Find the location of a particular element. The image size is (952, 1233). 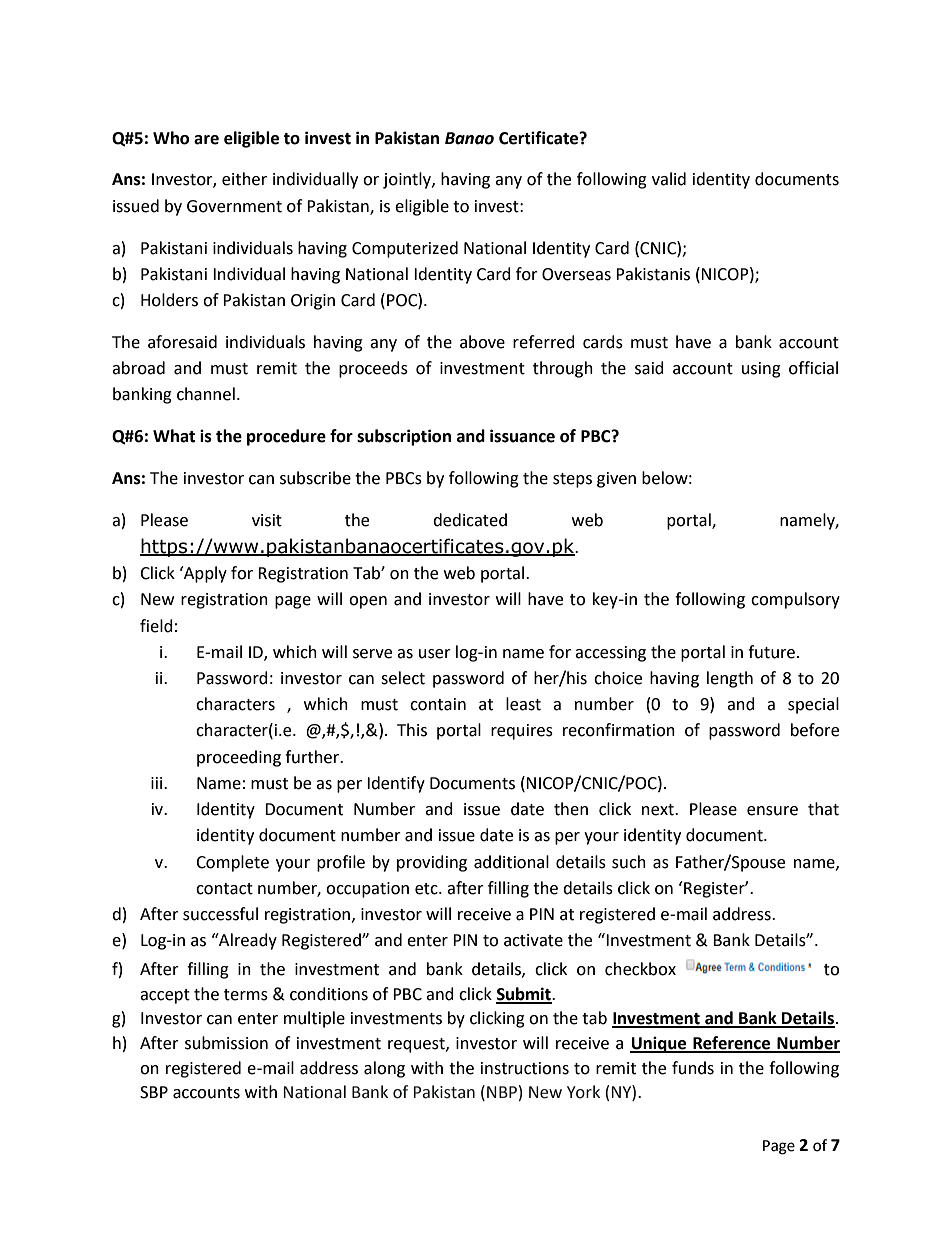

valid is located at coordinates (669, 179).
